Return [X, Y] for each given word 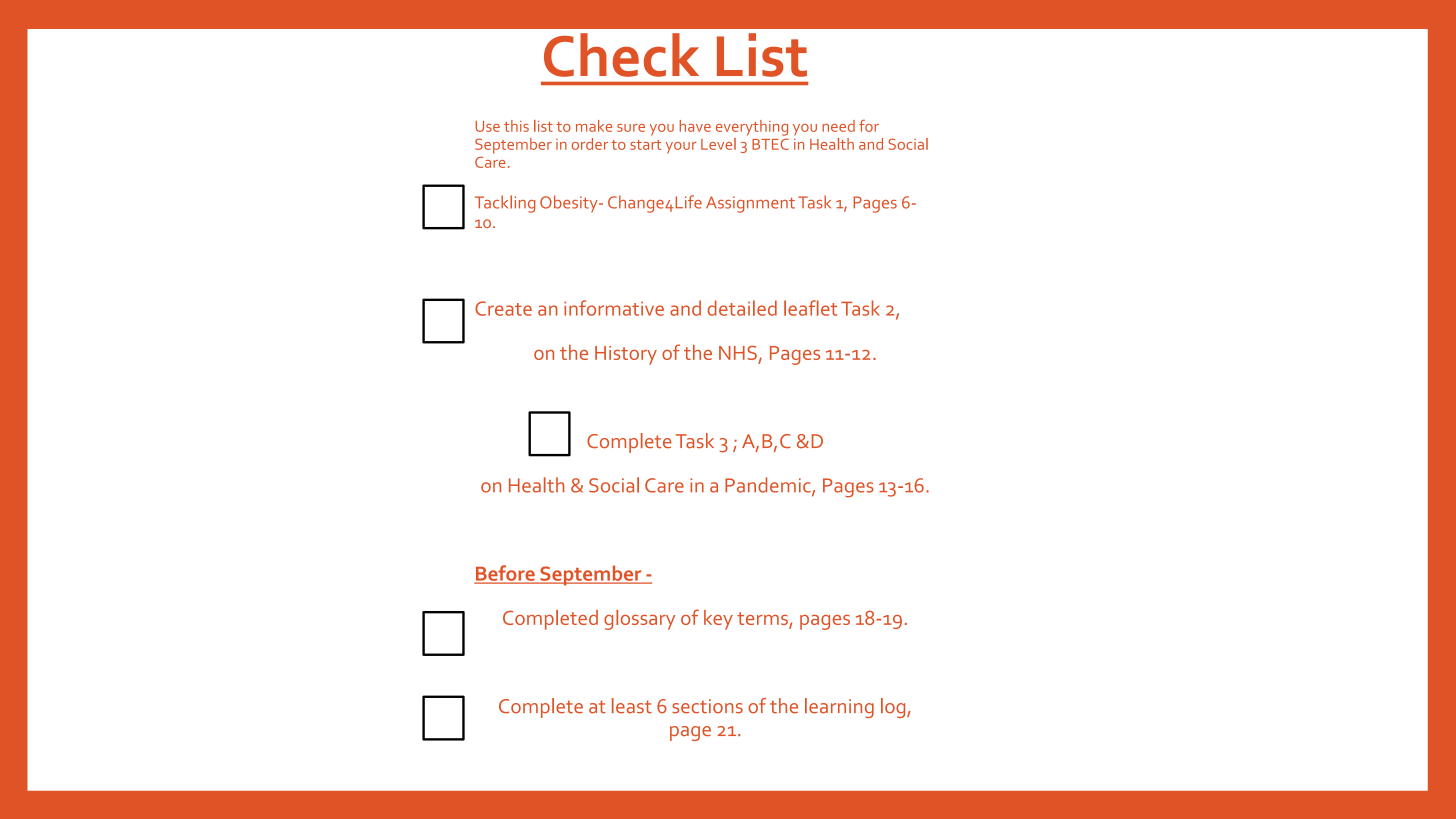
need [838, 126]
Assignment [750, 204]
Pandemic [769, 486]
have [695, 126]
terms [763, 620]
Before [505, 574]
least [632, 706]
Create [503, 308]
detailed [742, 308]
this [516, 126]
